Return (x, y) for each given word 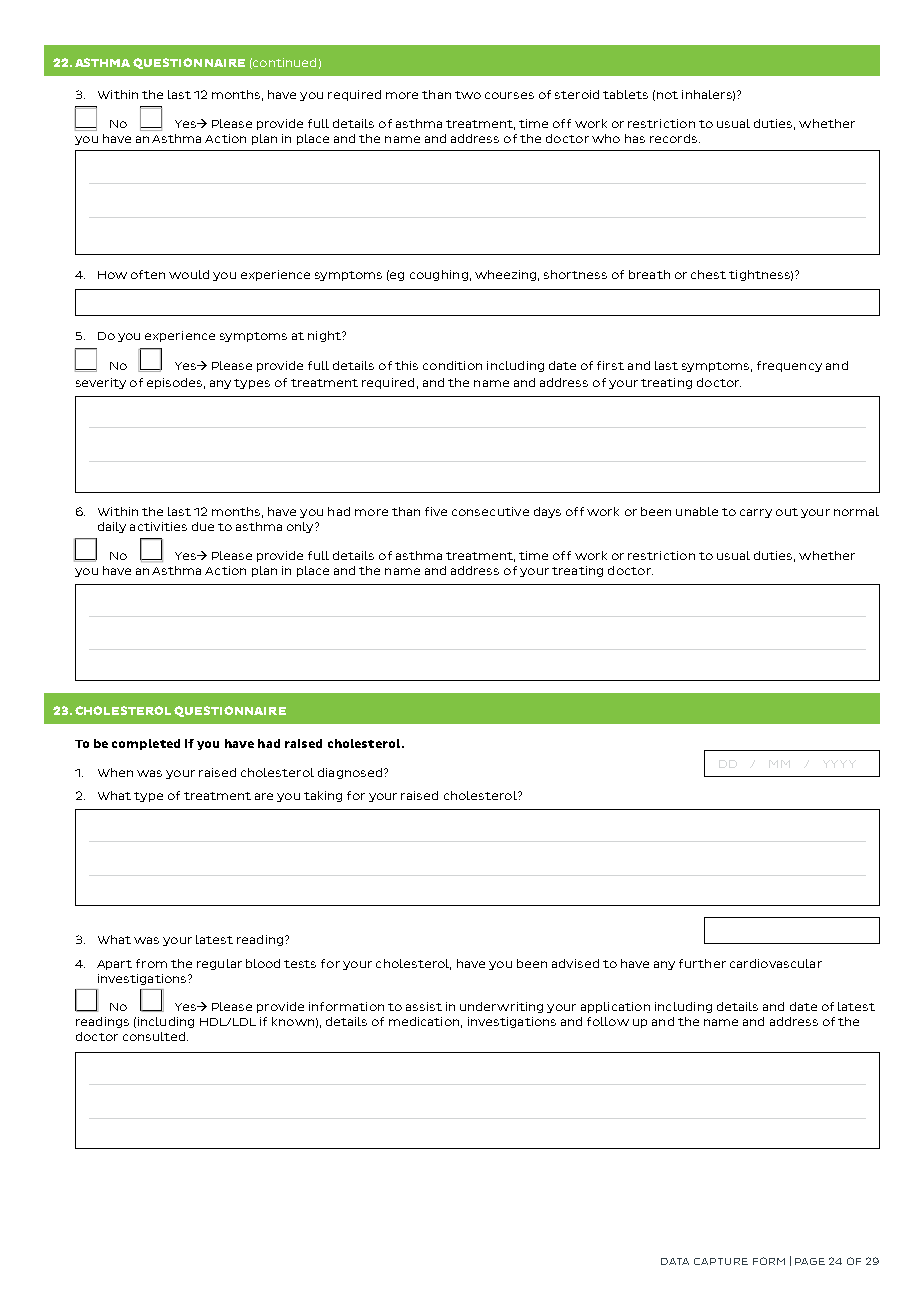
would (189, 274)
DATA (675, 1261)
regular (219, 964)
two (468, 95)
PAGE (810, 1261)
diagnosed (350, 773)
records (675, 138)
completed (146, 744)
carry (756, 513)
